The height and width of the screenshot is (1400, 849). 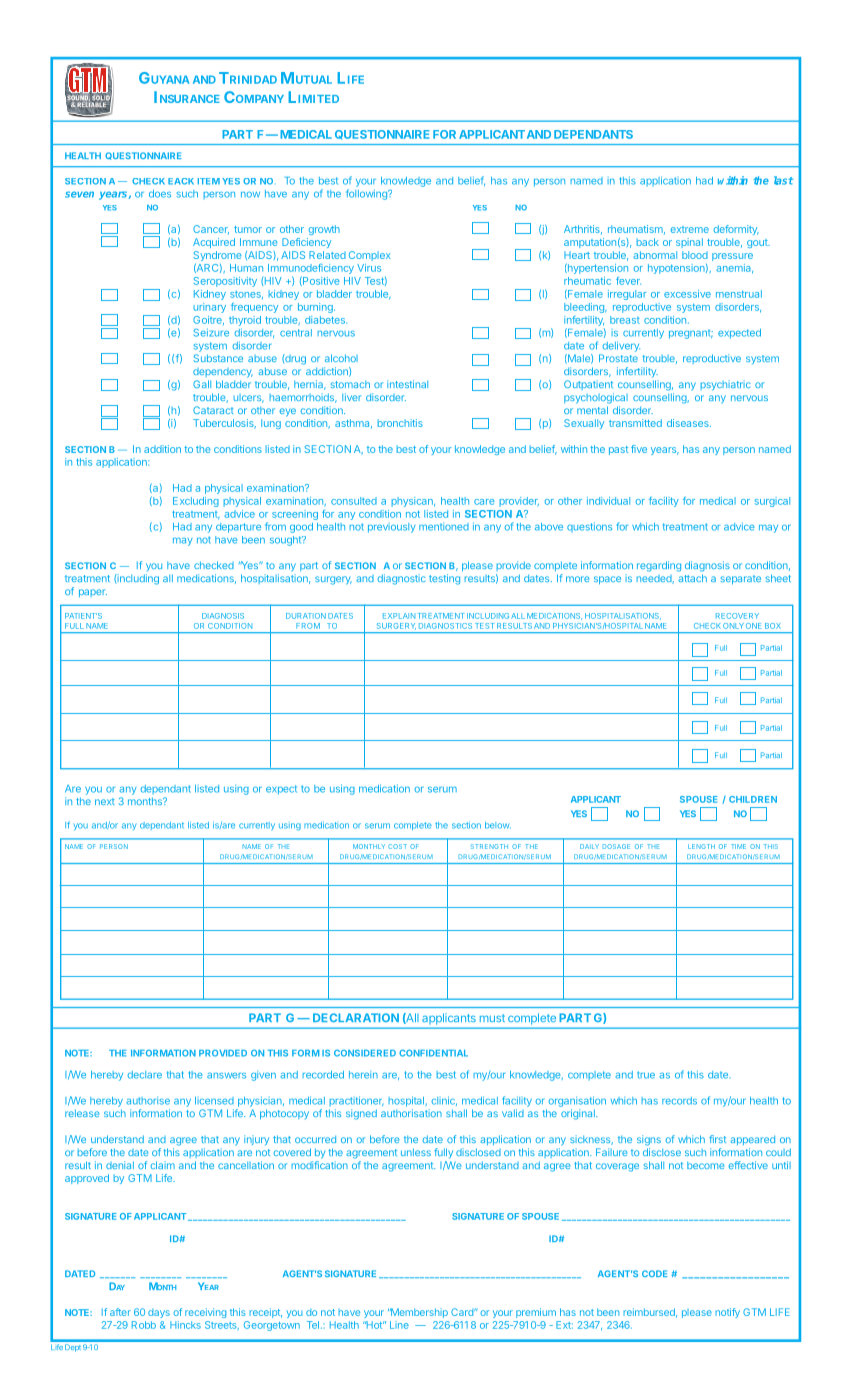 What do you see at coordinates (160, 194) in the screenshot?
I see `does` at bounding box center [160, 194].
